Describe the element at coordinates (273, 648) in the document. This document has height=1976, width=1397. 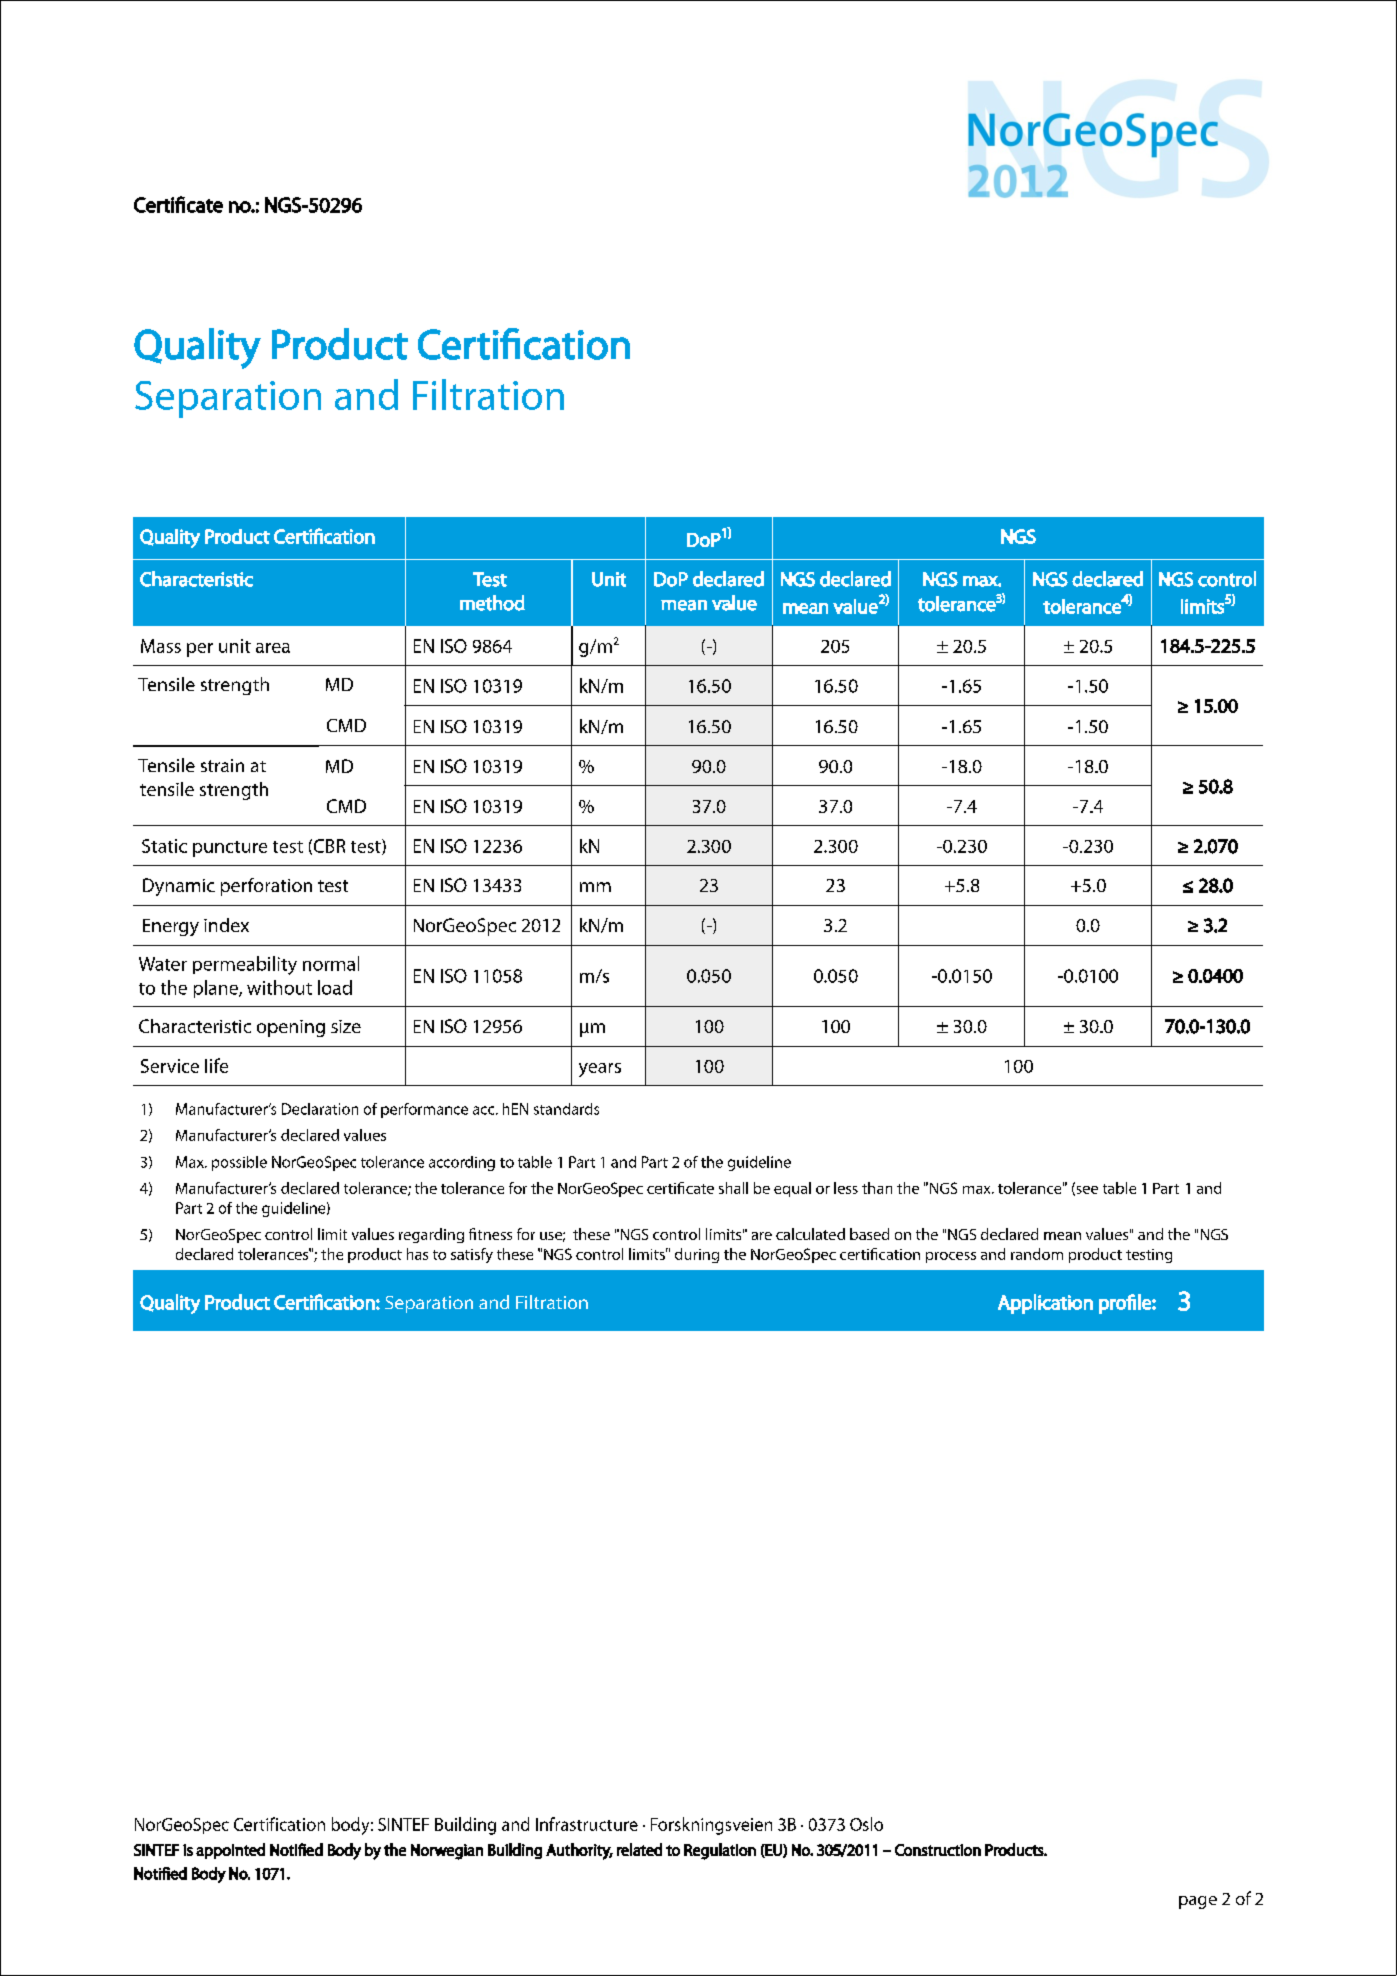
I see `area` at that location.
